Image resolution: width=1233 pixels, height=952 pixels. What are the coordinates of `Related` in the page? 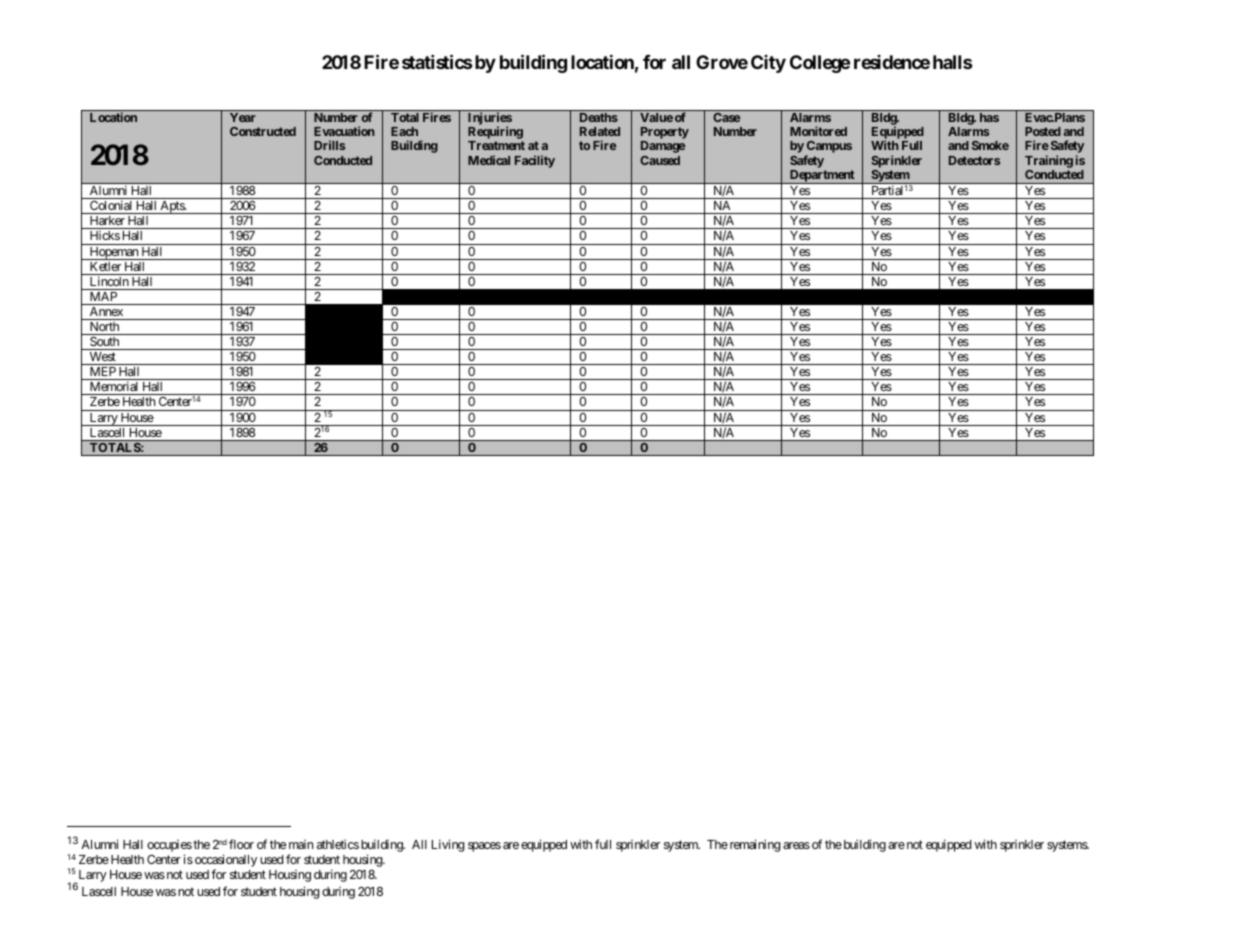 It's located at (600, 131).
